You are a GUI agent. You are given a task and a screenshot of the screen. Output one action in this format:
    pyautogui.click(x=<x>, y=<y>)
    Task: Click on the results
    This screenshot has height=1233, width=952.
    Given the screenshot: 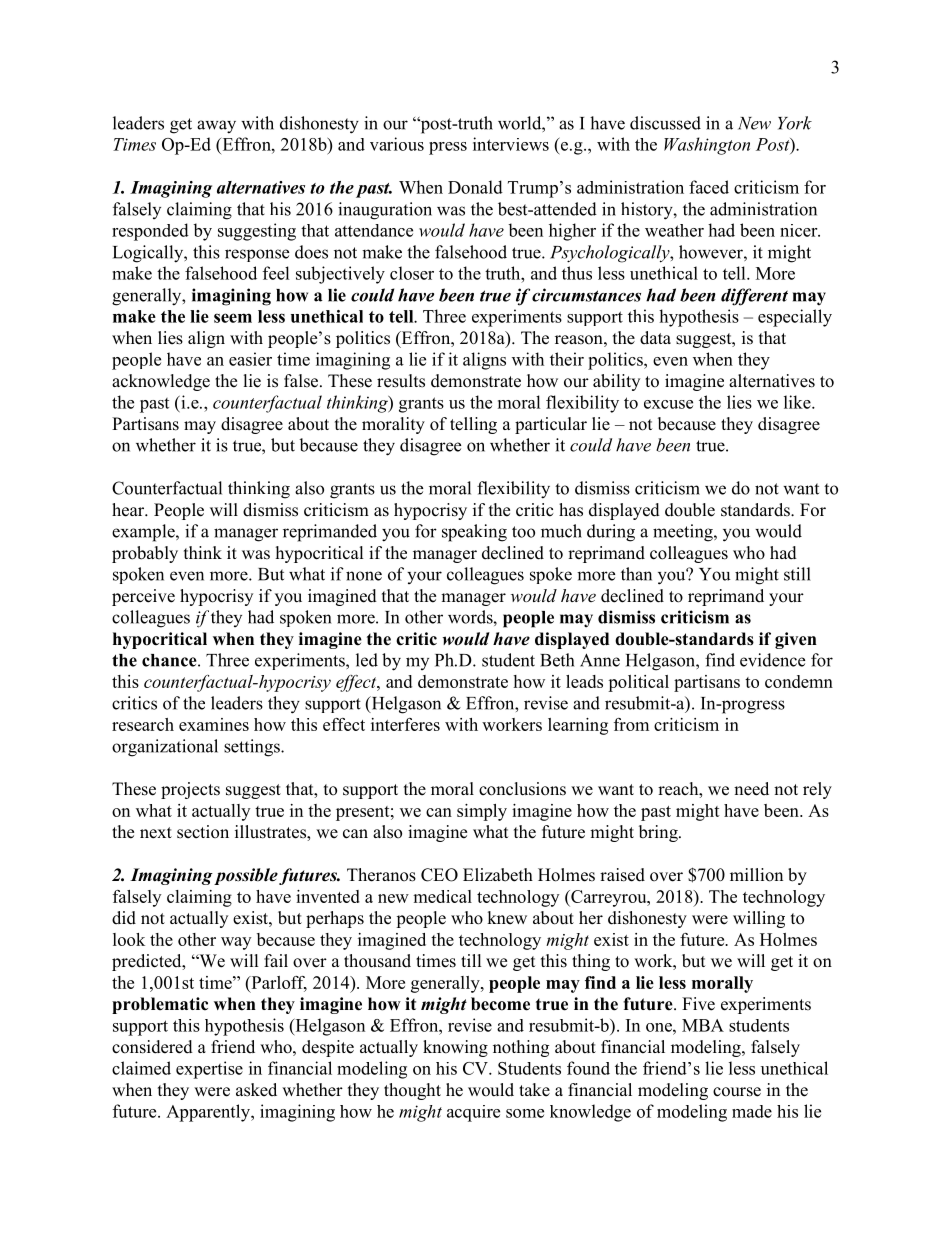 What is the action you would take?
    pyautogui.click(x=401, y=381)
